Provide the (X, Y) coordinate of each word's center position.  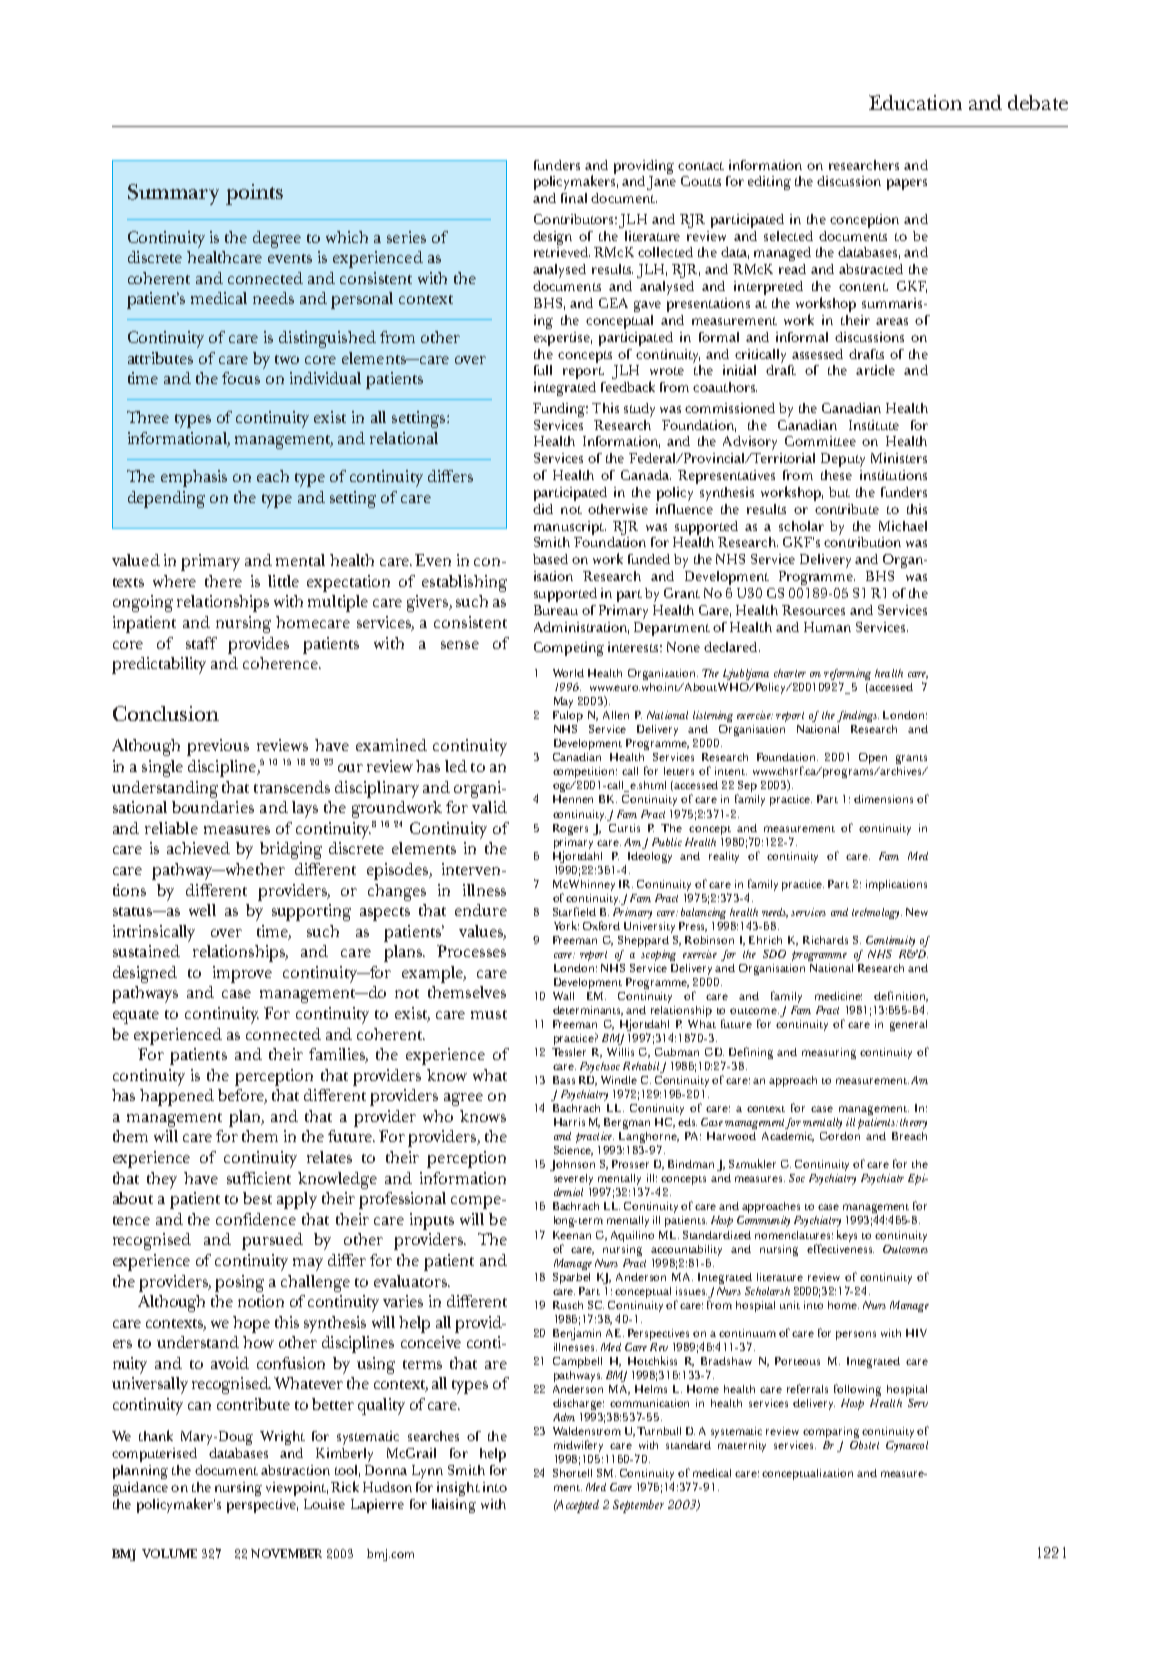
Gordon (840, 1136)
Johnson (572, 1165)
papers (907, 184)
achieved (198, 848)
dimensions (883, 799)
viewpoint (297, 1489)
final (574, 198)
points (254, 194)
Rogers (570, 829)
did (543, 509)
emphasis (194, 478)
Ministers (899, 458)
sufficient (259, 1178)
